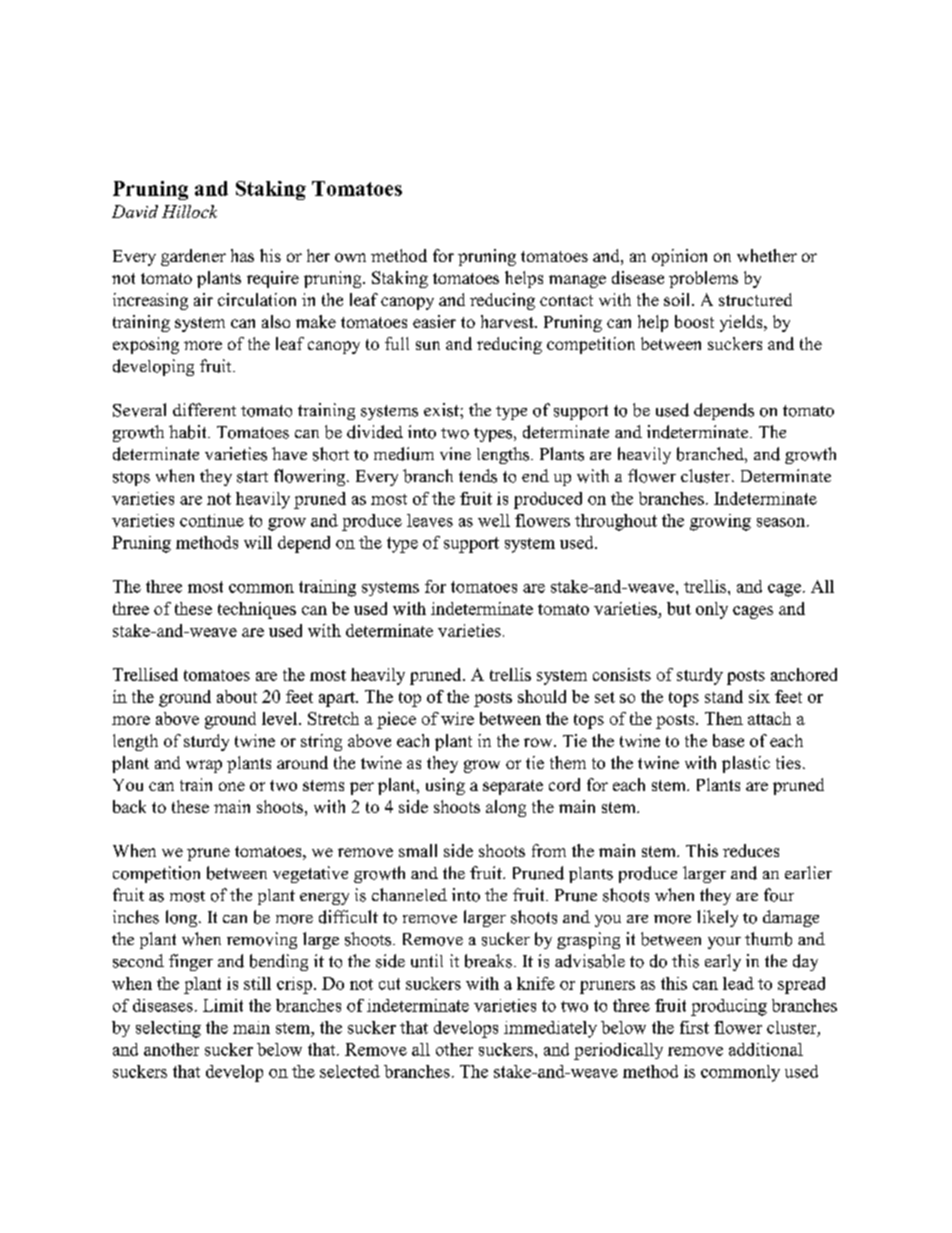 The height and width of the screenshot is (1233, 952). I want to click on will, so click(258, 542).
